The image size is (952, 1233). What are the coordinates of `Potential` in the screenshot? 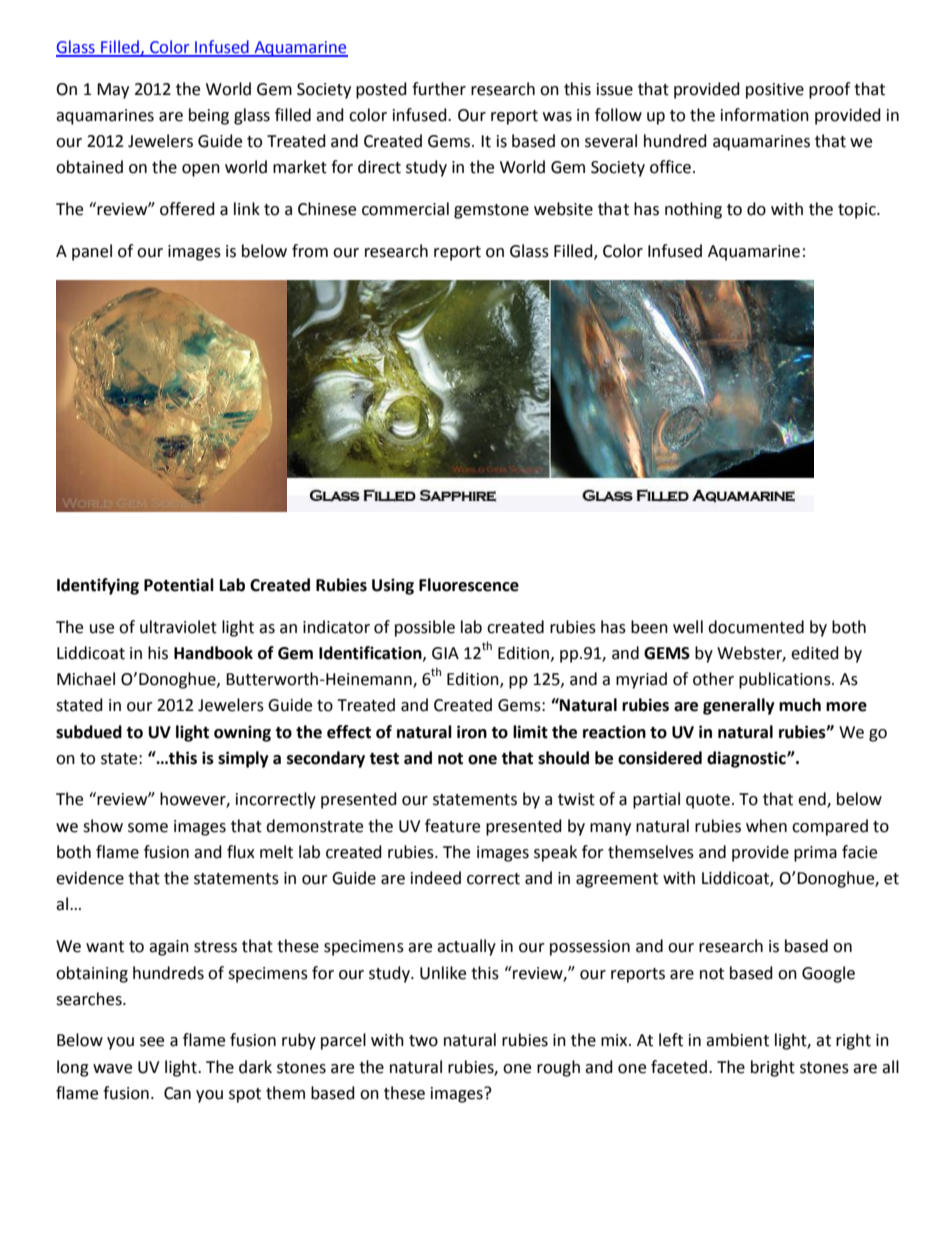 It's located at (179, 585).
